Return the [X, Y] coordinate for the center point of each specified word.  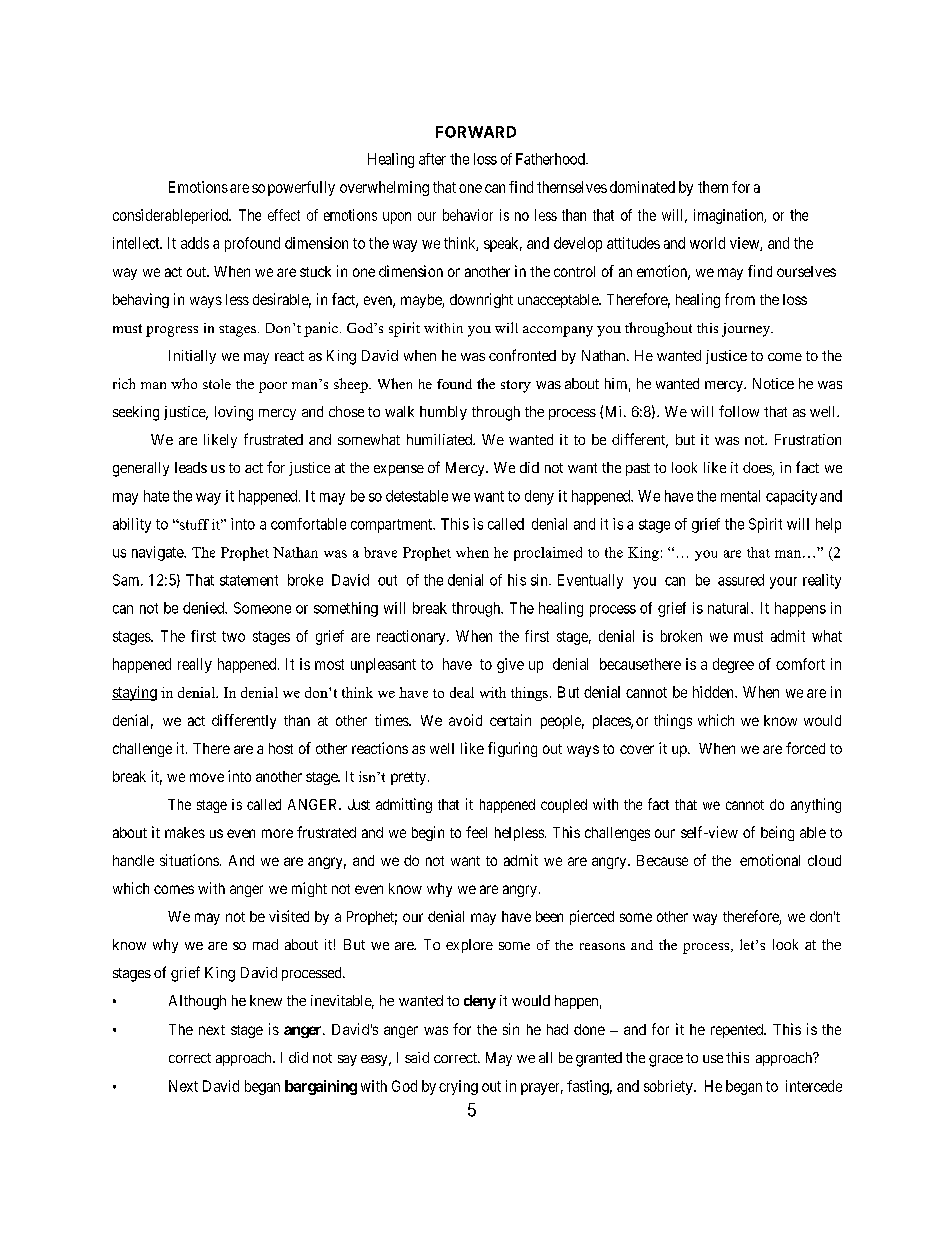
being [777, 833]
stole [217, 384]
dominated [642, 187]
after [432, 159]
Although [197, 1002]
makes [185, 832]
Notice [773, 383]
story [516, 386]
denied [204, 608]
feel [476, 832]
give [510, 665]
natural [730, 608]
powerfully [301, 188]
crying [458, 1087]
